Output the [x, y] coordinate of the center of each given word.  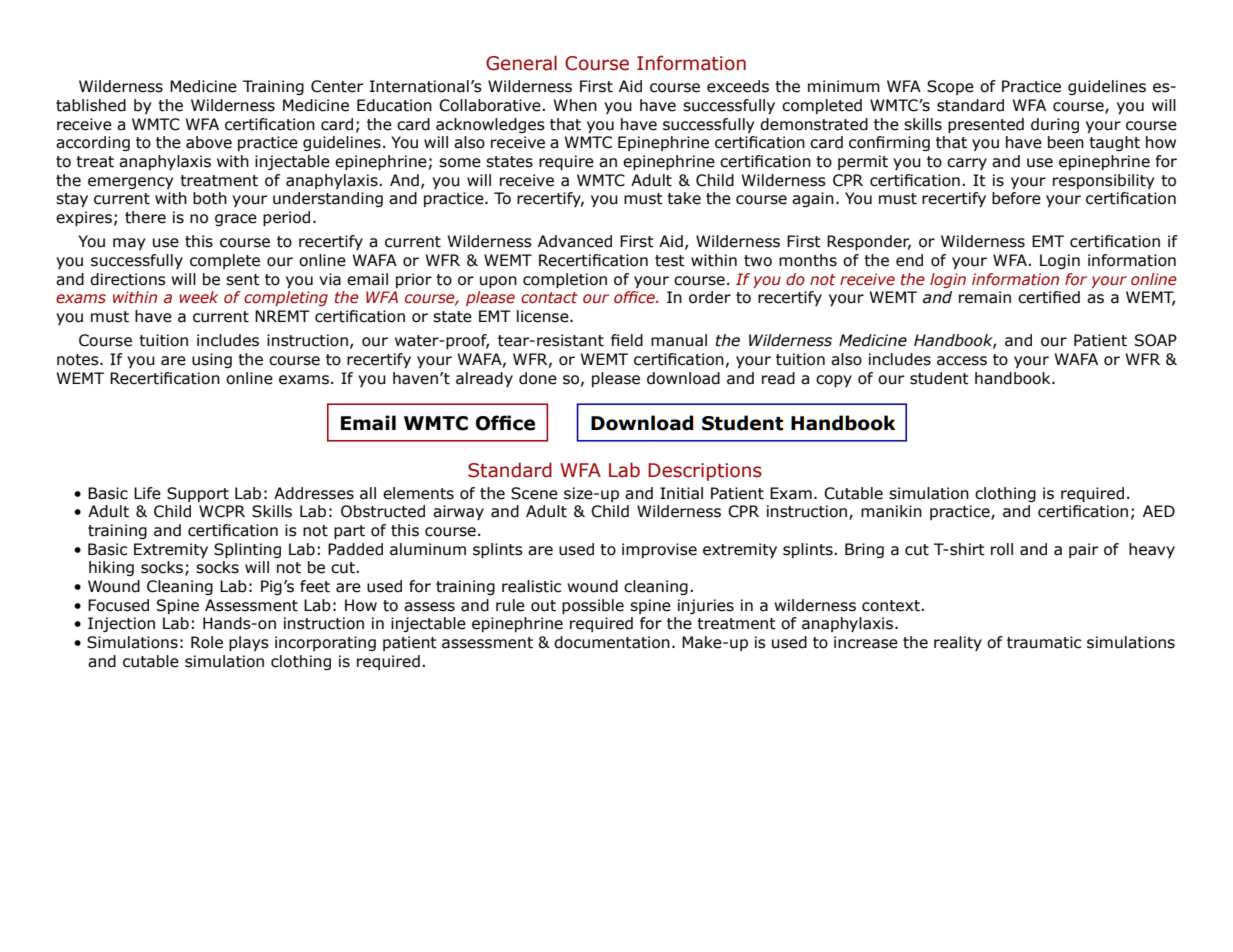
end [909, 260]
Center [337, 86]
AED [1159, 511]
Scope [950, 87]
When [575, 105]
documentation [612, 642]
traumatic [1044, 642]
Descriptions [705, 472]
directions [128, 279]
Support [198, 494]
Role [207, 642]
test [670, 261]
